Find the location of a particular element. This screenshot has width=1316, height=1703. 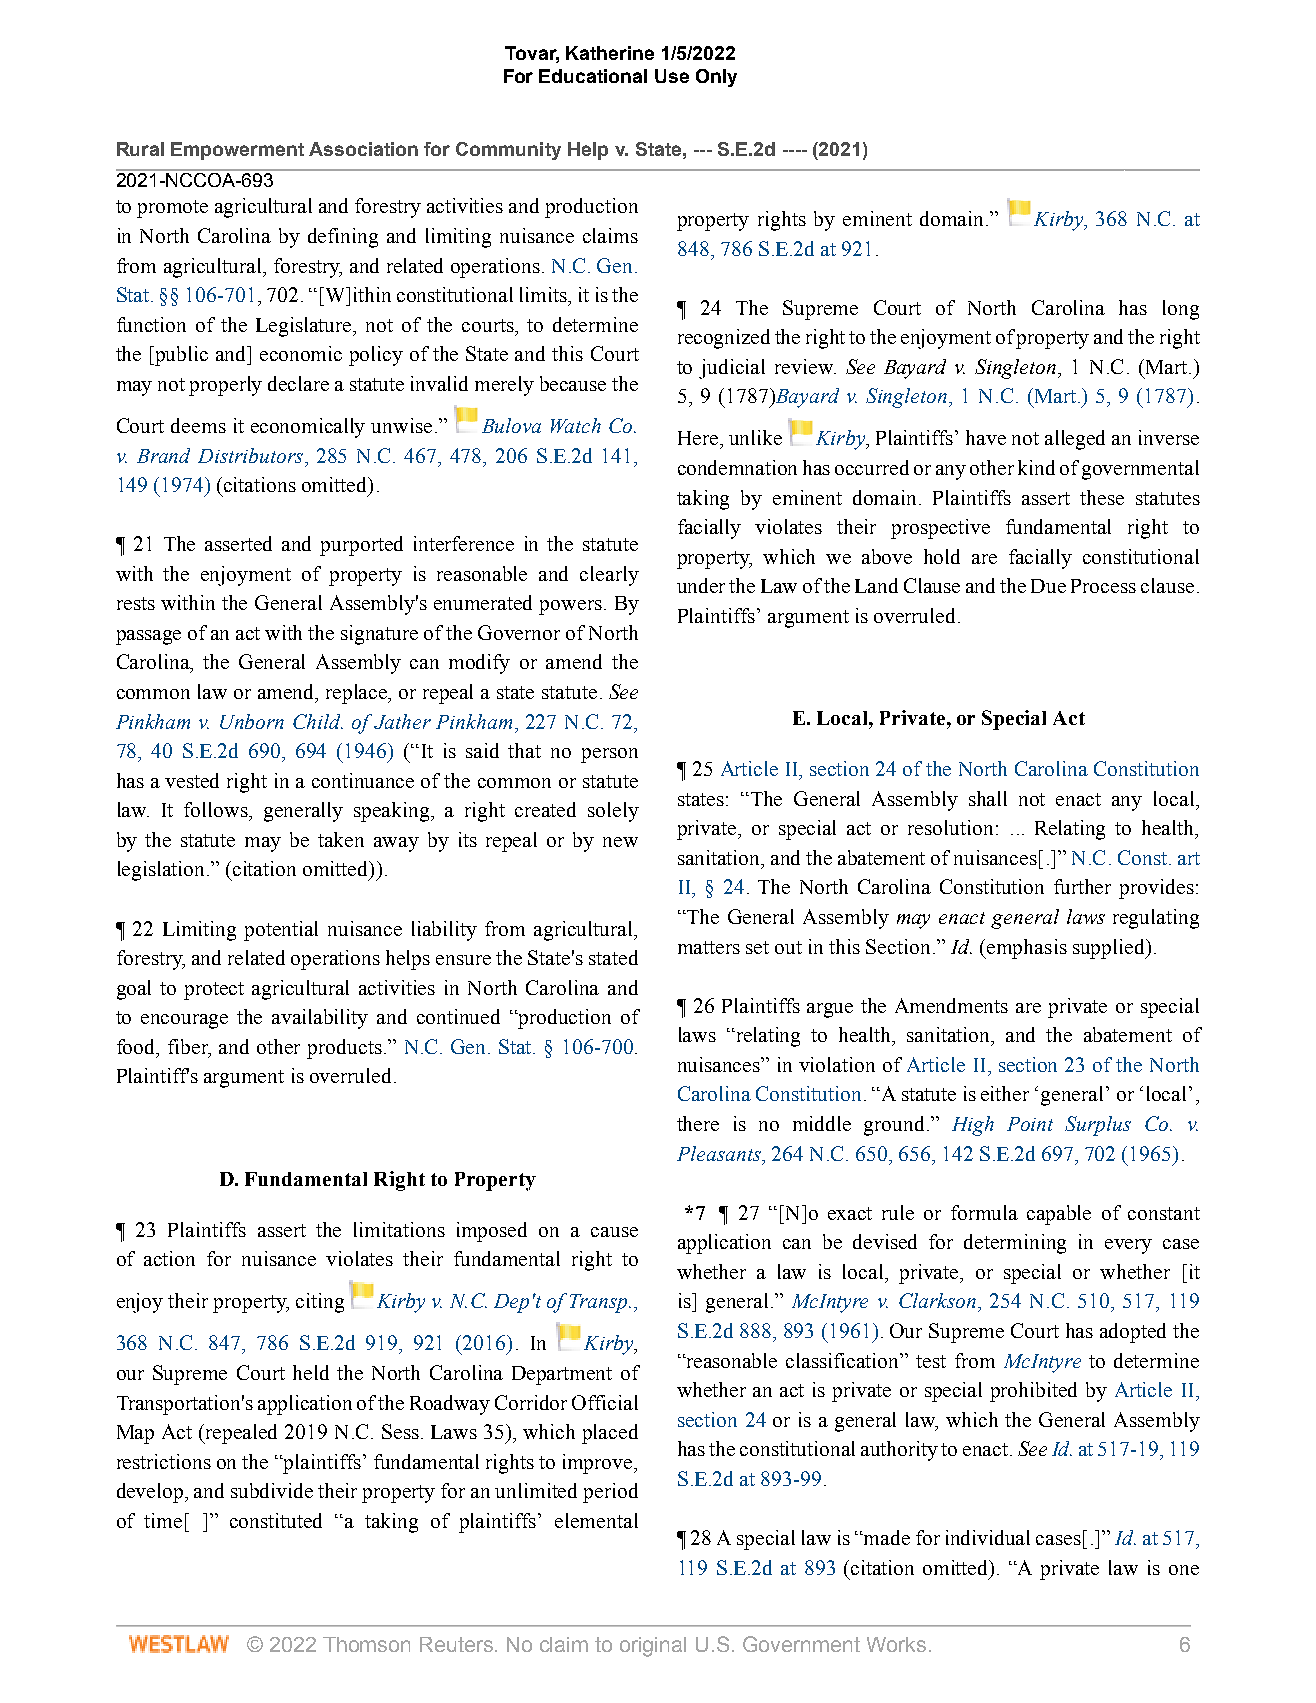

long is located at coordinates (1181, 310).
